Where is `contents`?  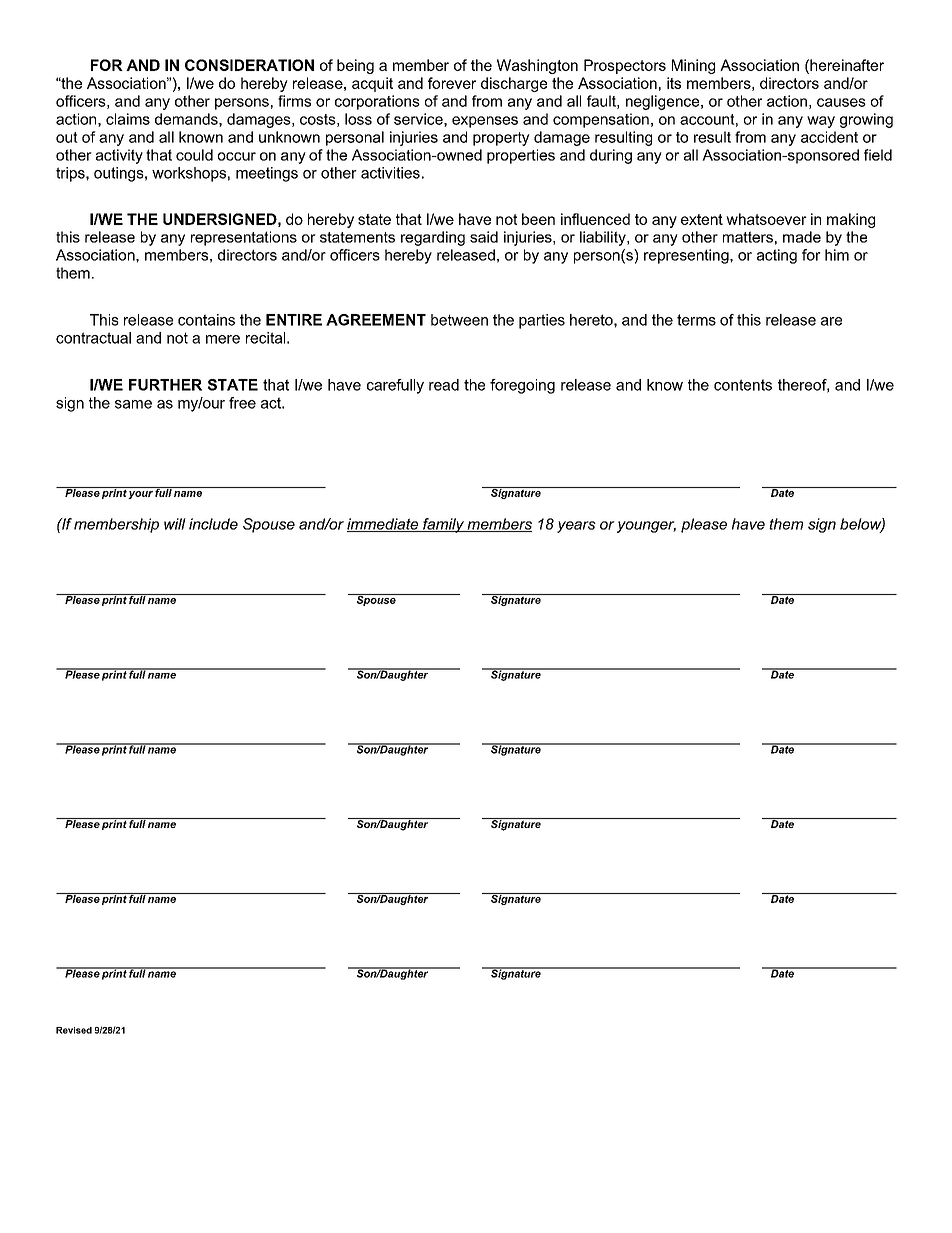 contents is located at coordinates (743, 385).
